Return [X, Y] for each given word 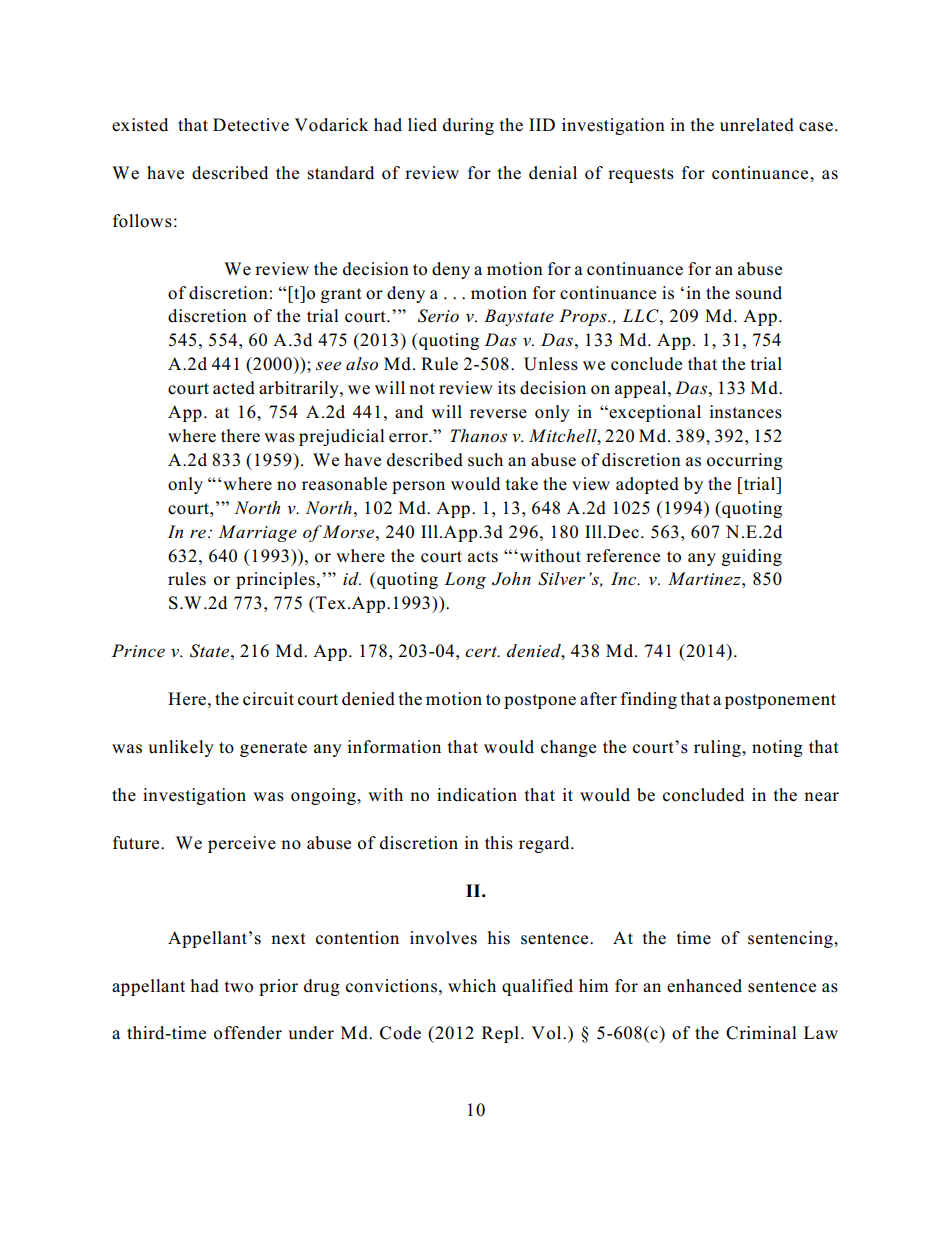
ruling [718, 748]
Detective [251, 125]
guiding [752, 557]
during [468, 126]
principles [275, 580]
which [472, 986]
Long [465, 580]
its [507, 388]
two [239, 987]
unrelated [757, 125]
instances [745, 412]
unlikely [181, 748]
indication [477, 795]
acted [234, 388]
